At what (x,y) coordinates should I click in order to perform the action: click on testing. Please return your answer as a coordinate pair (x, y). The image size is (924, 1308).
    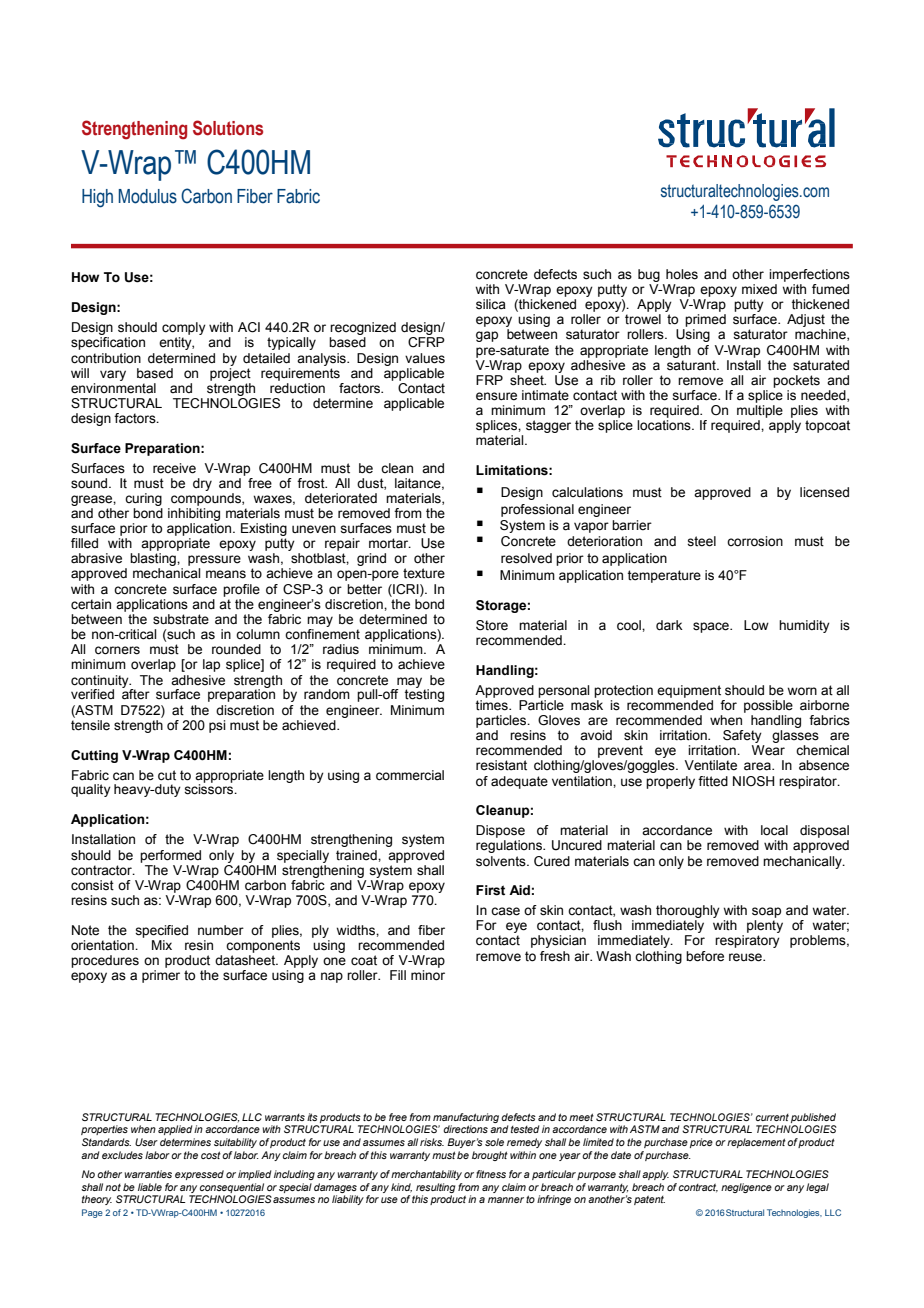
    Looking at the image, I should click on (424, 694).
